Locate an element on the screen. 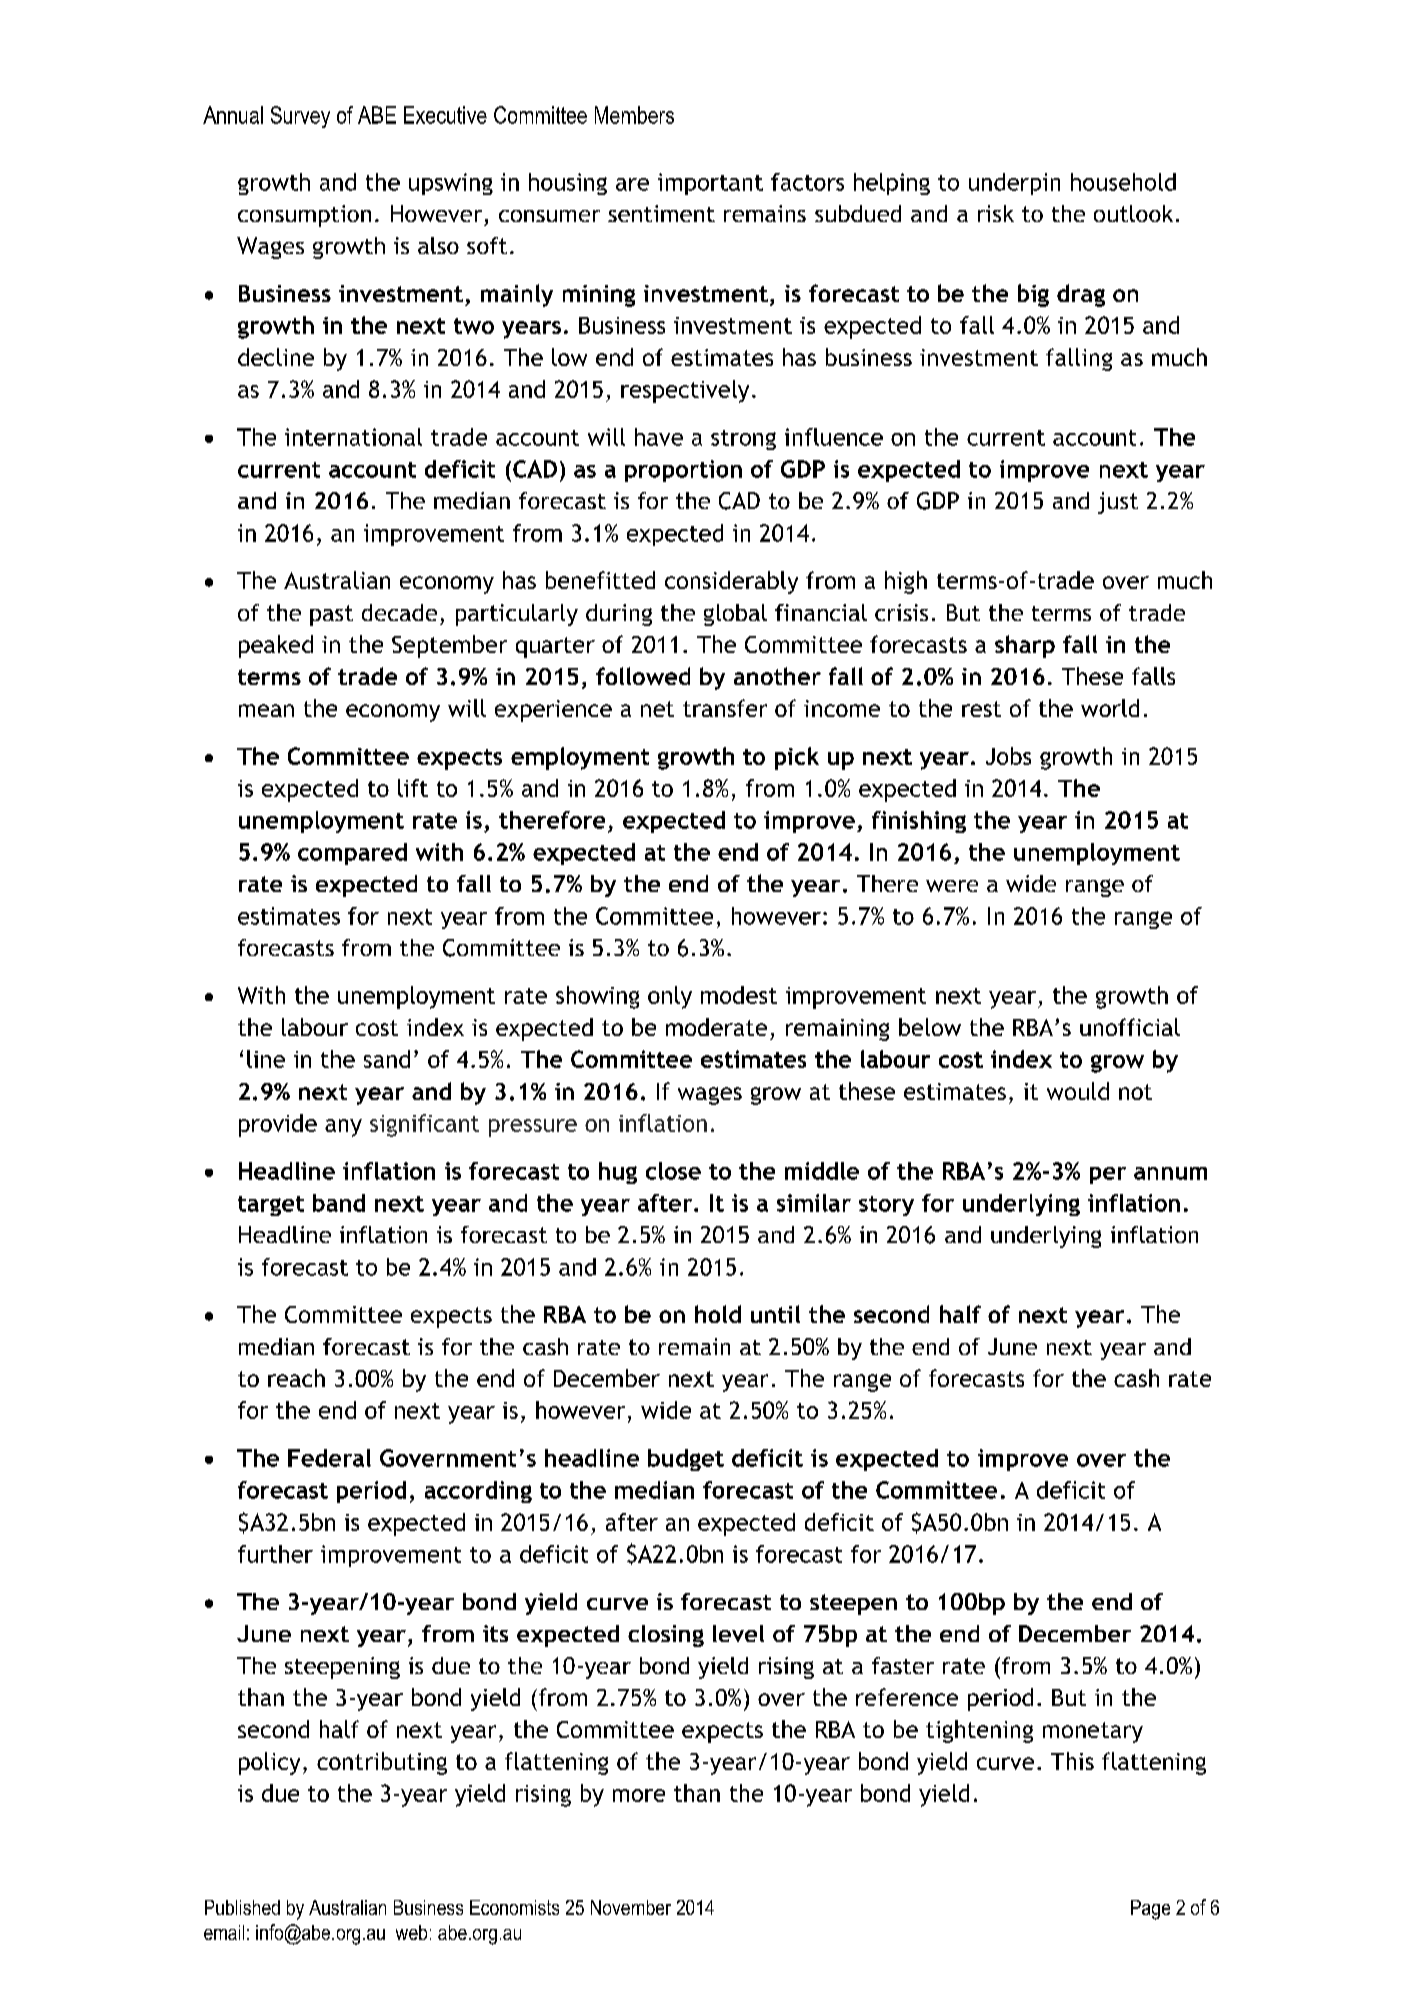  important is located at coordinates (710, 184).
